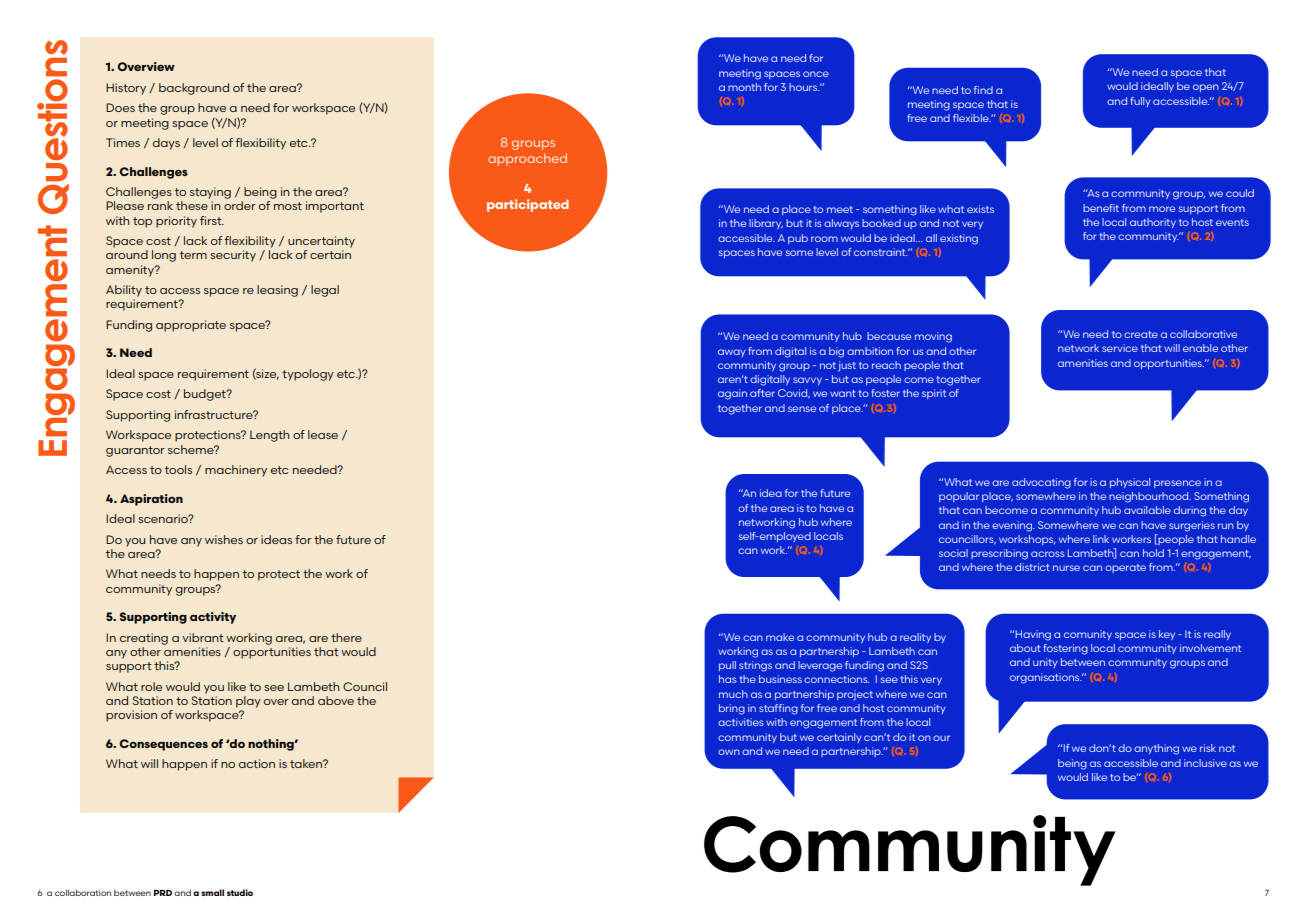 This screenshot has width=1308, height=924. I want to click on own, so click(729, 752).
